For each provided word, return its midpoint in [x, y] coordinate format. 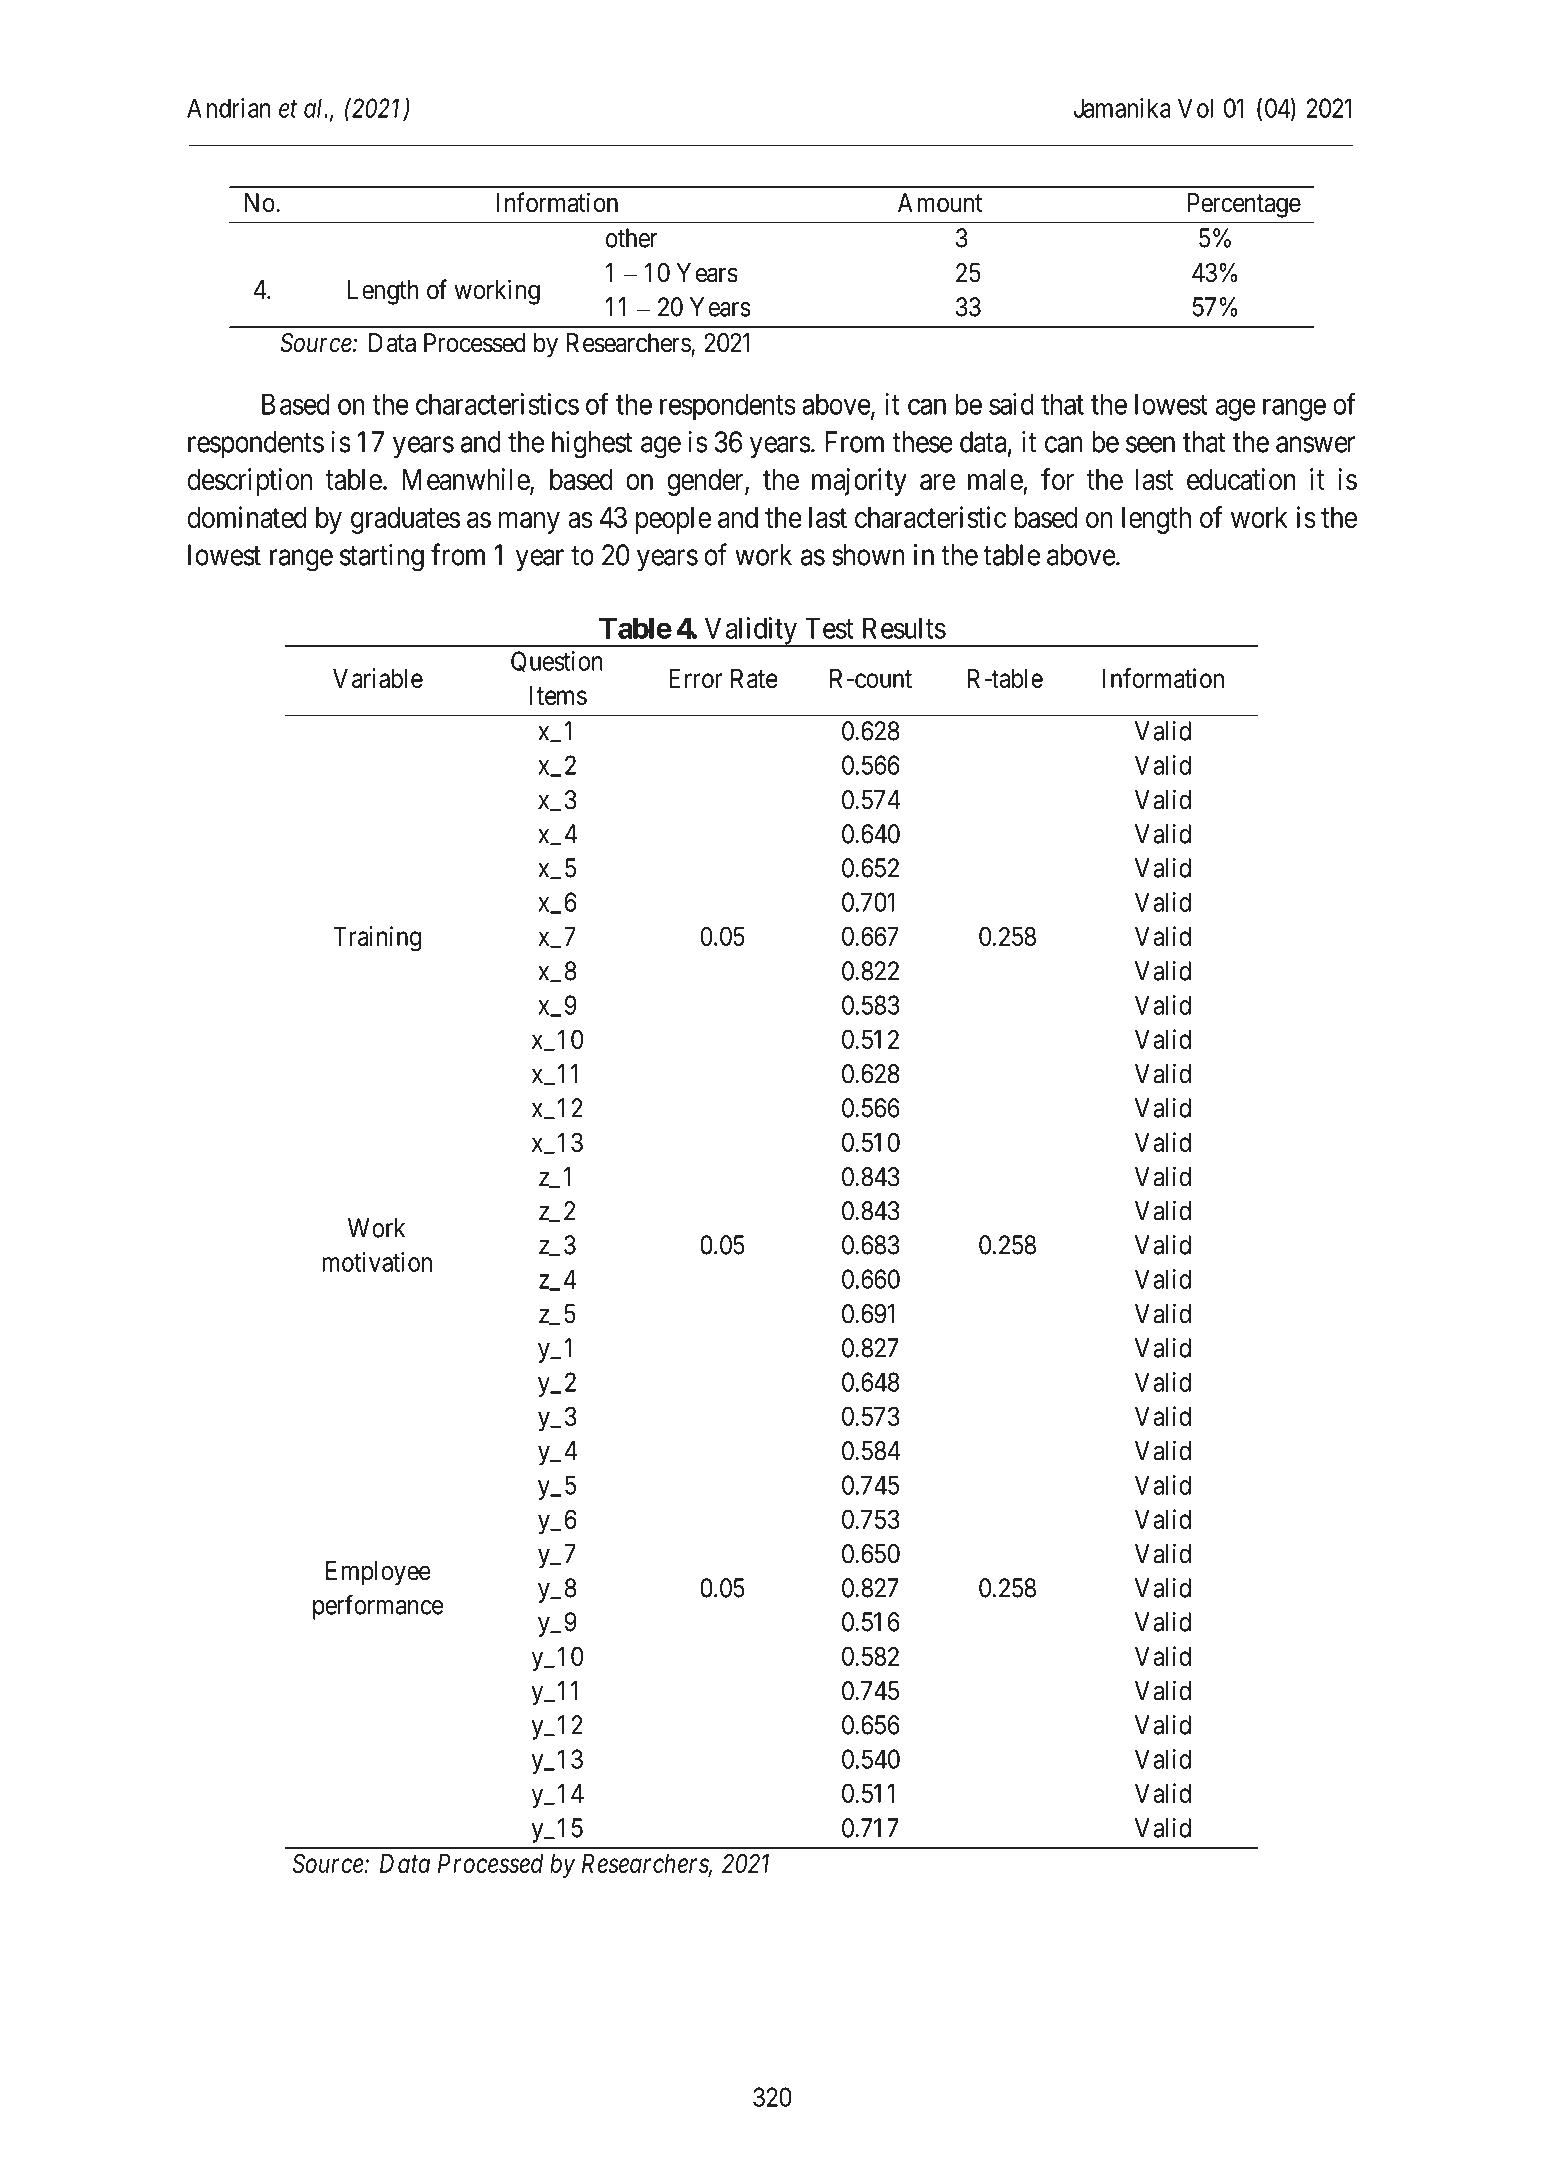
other [632, 238]
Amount [940, 203]
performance [378, 1607]
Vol [1195, 108]
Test [829, 628]
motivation [377, 1262]
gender [706, 482]
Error [695, 678]
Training [377, 939]
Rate [754, 678]
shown [868, 555]
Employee [378, 1573]
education [1241, 479]
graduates [405, 520]
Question [557, 662]
